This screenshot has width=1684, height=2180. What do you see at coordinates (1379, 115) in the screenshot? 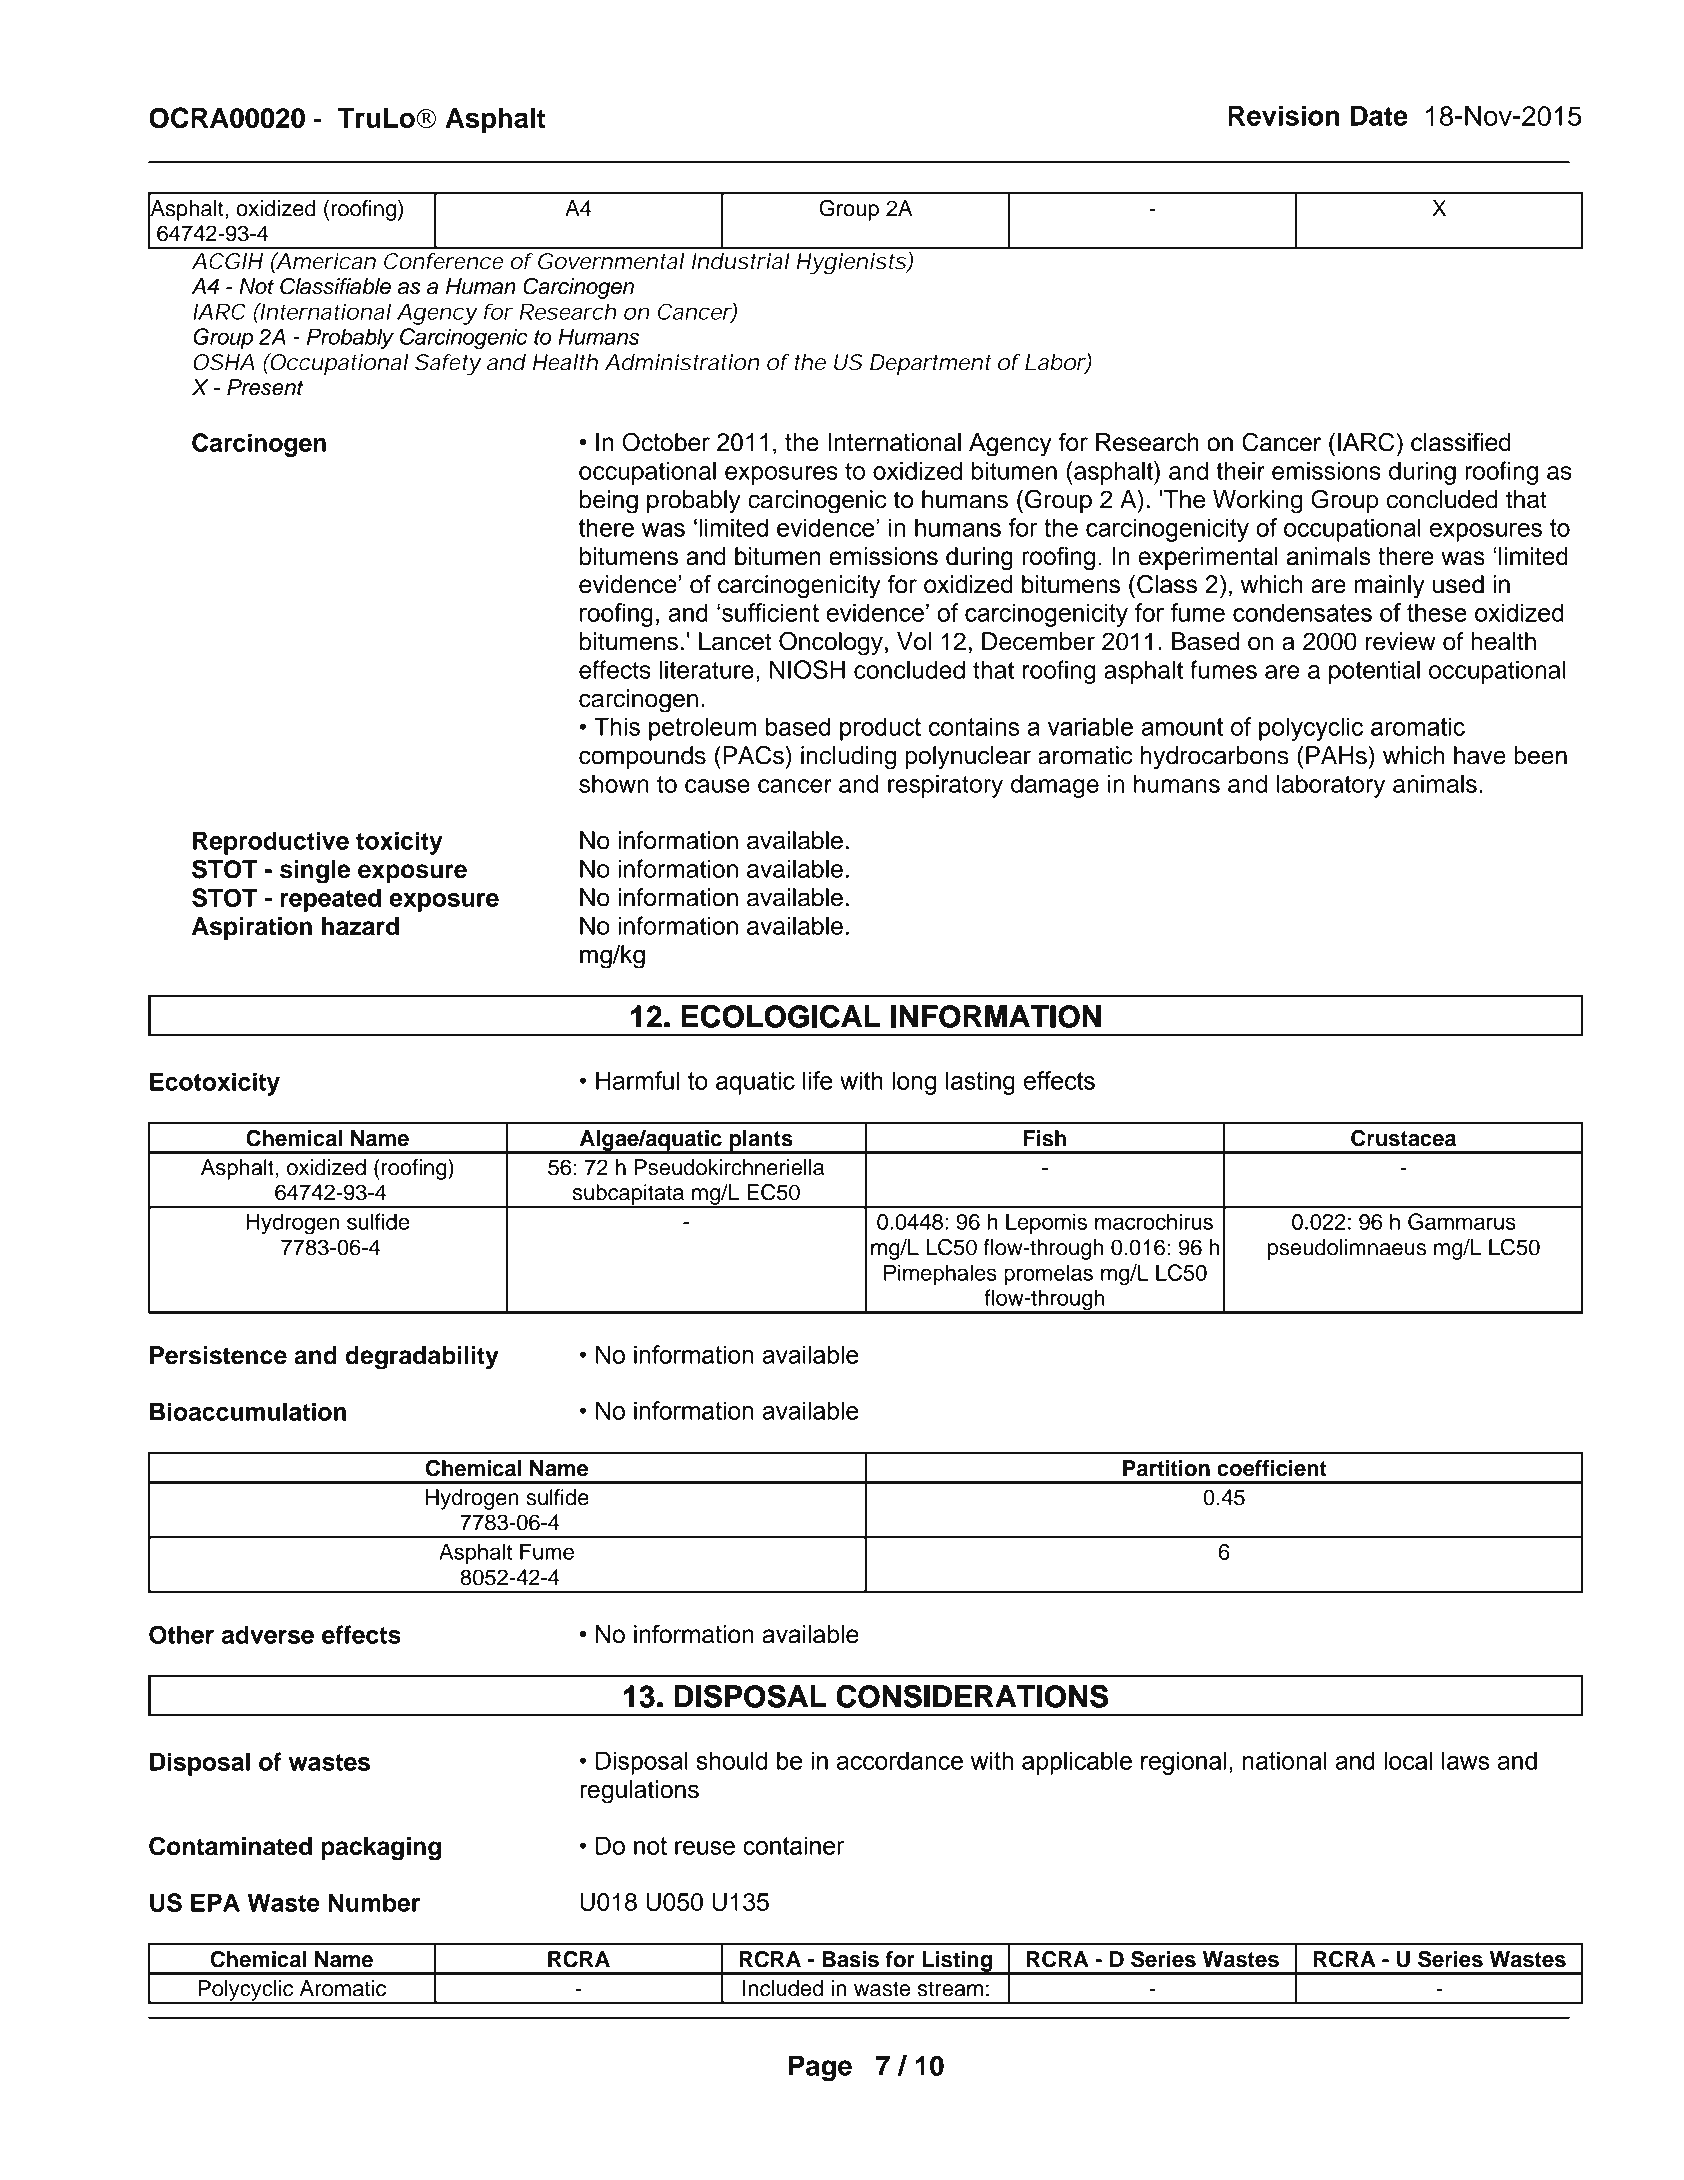
I see `Date` at bounding box center [1379, 115].
